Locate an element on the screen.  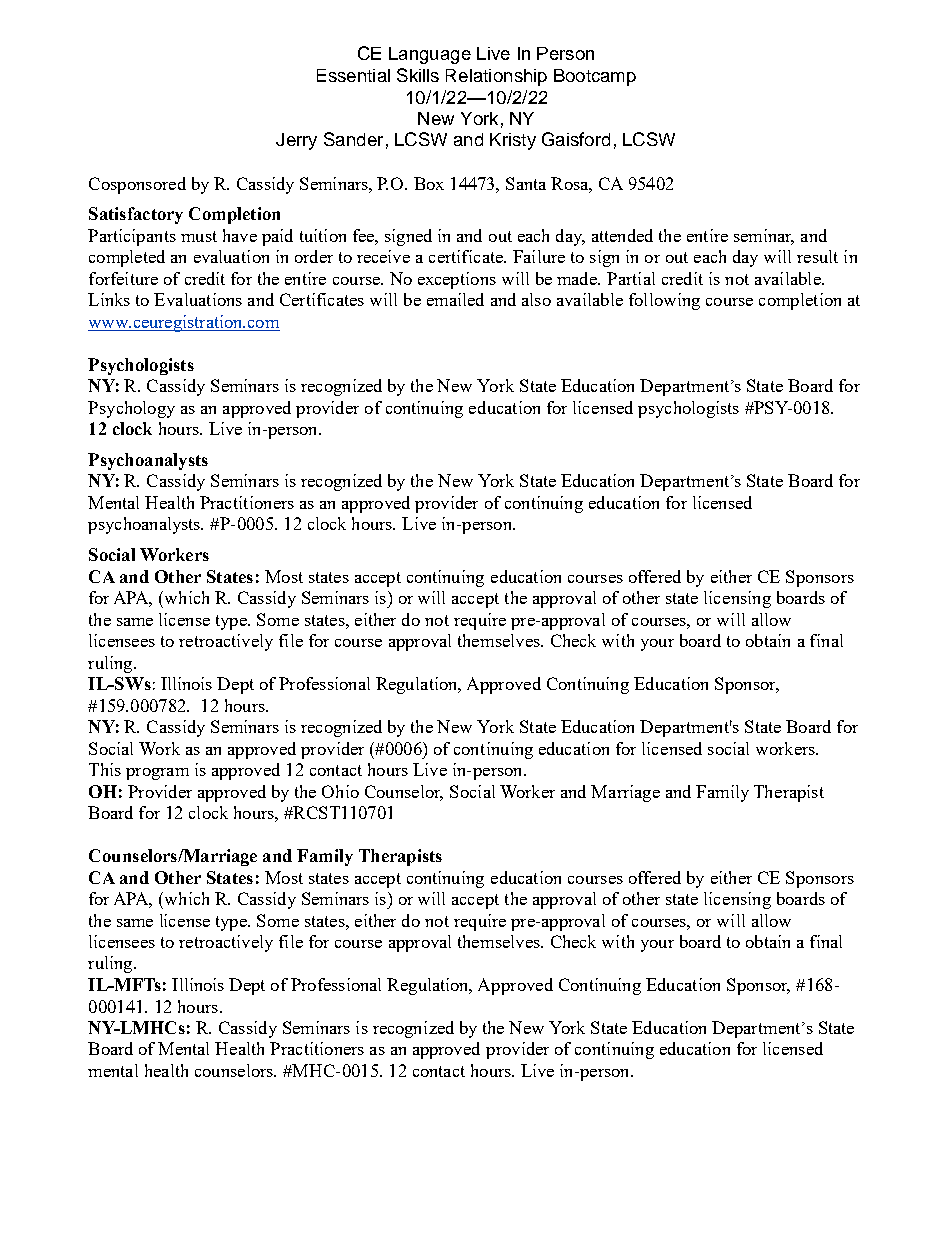
Relationship is located at coordinates (496, 77).
